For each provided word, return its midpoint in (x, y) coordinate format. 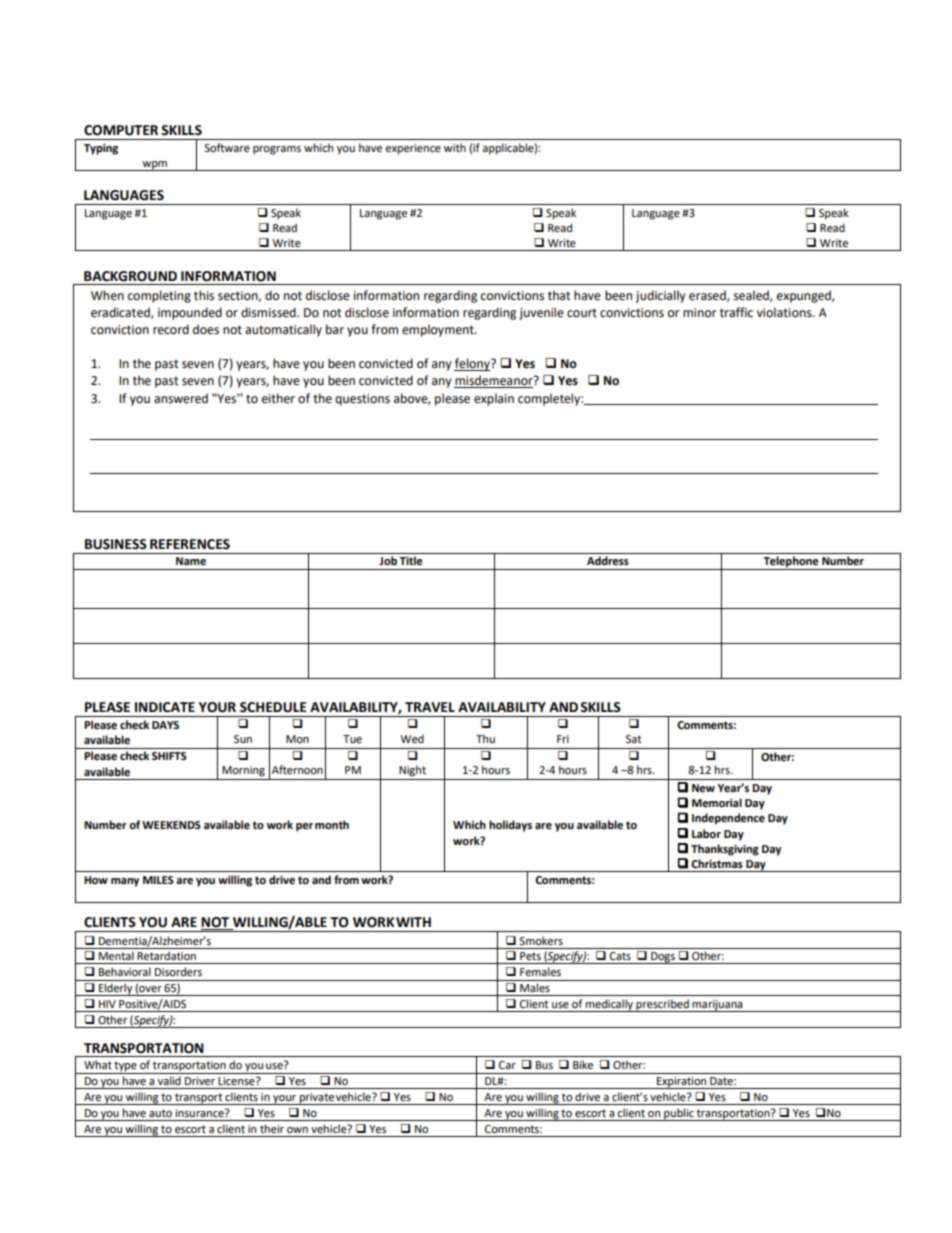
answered (181, 398)
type (126, 1067)
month (332, 825)
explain (494, 399)
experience (413, 149)
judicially (660, 296)
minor (699, 312)
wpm (155, 166)
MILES (158, 880)
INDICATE (165, 707)
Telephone (791, 563)
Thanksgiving (725, 850)
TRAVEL (430, 707)
